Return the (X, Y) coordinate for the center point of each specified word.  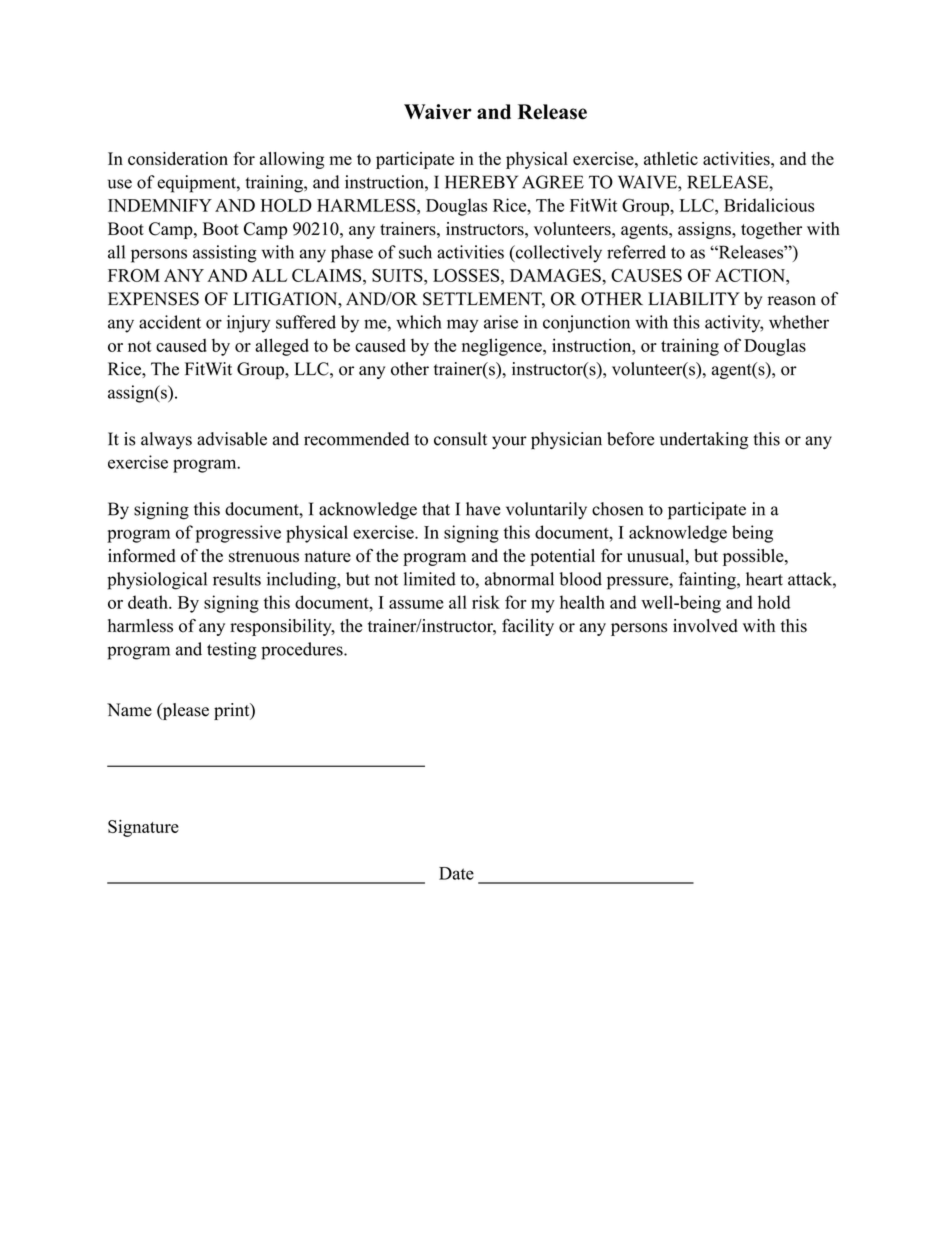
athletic (671, 158)
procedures (303, 651)
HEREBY (481, 182)
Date (456, 873)
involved (705, 626)
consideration (178, 159)
